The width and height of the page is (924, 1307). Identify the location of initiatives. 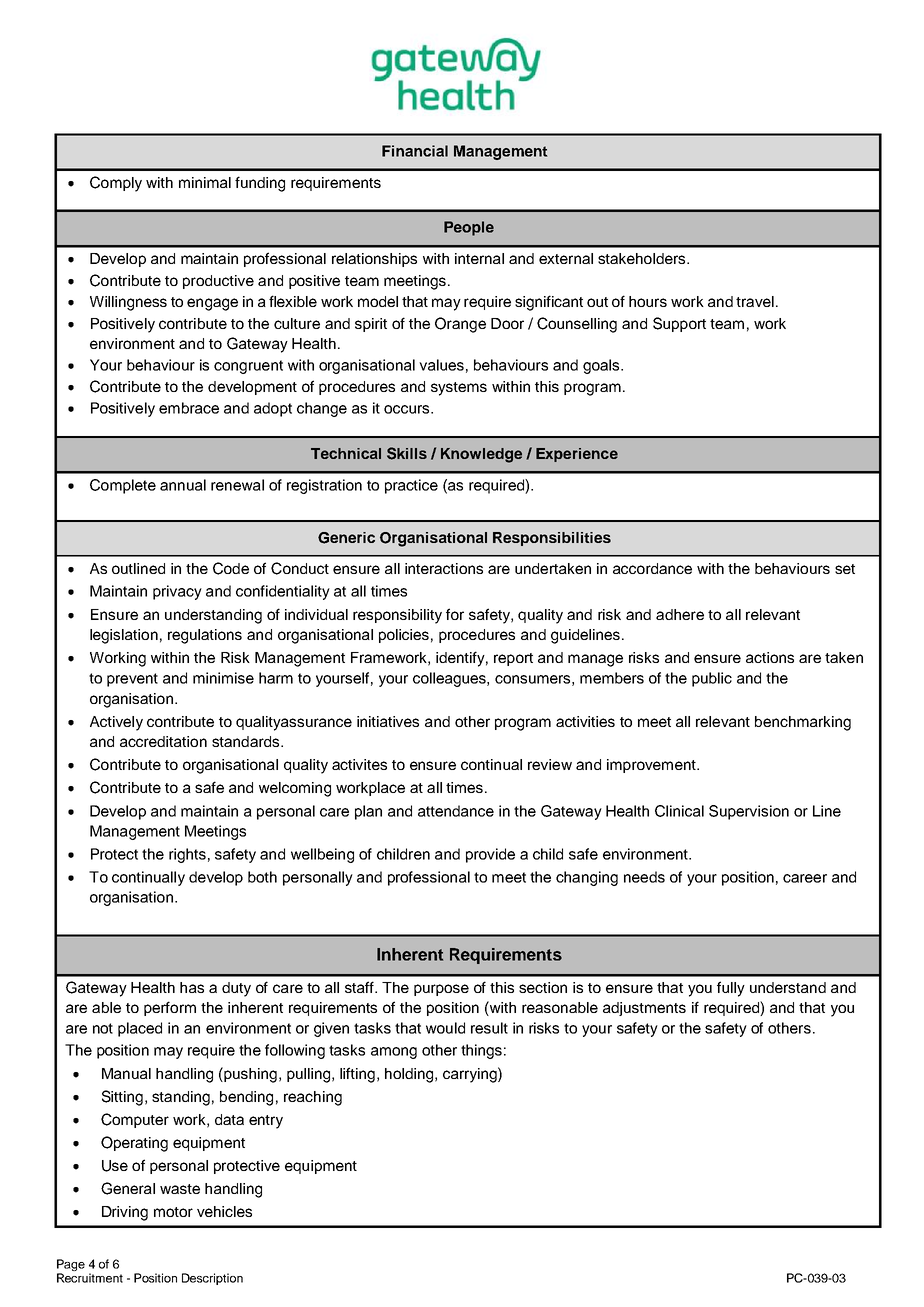
(388, 721).
